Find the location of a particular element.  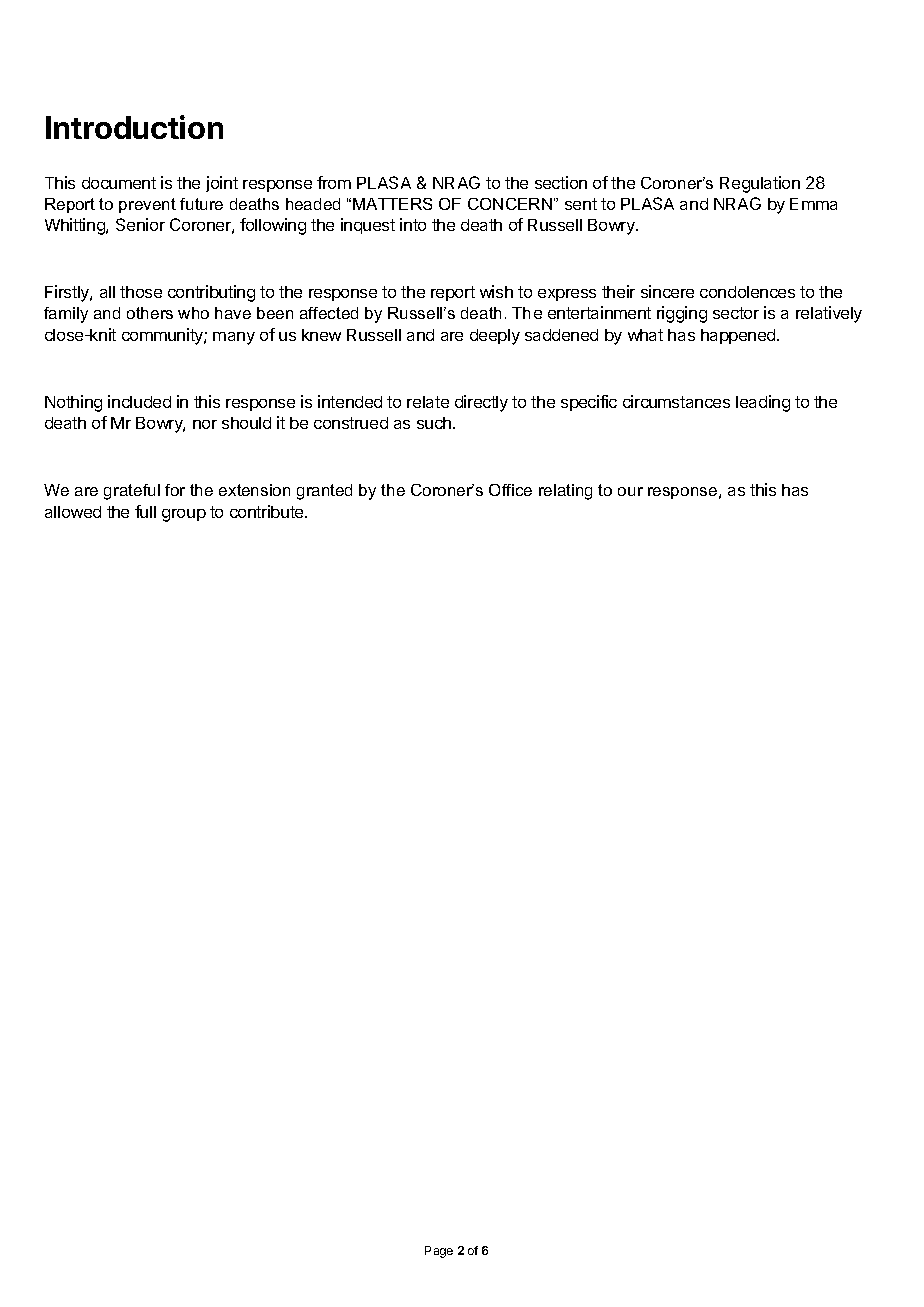

MATTERS is located at coordinates (392, 204).
